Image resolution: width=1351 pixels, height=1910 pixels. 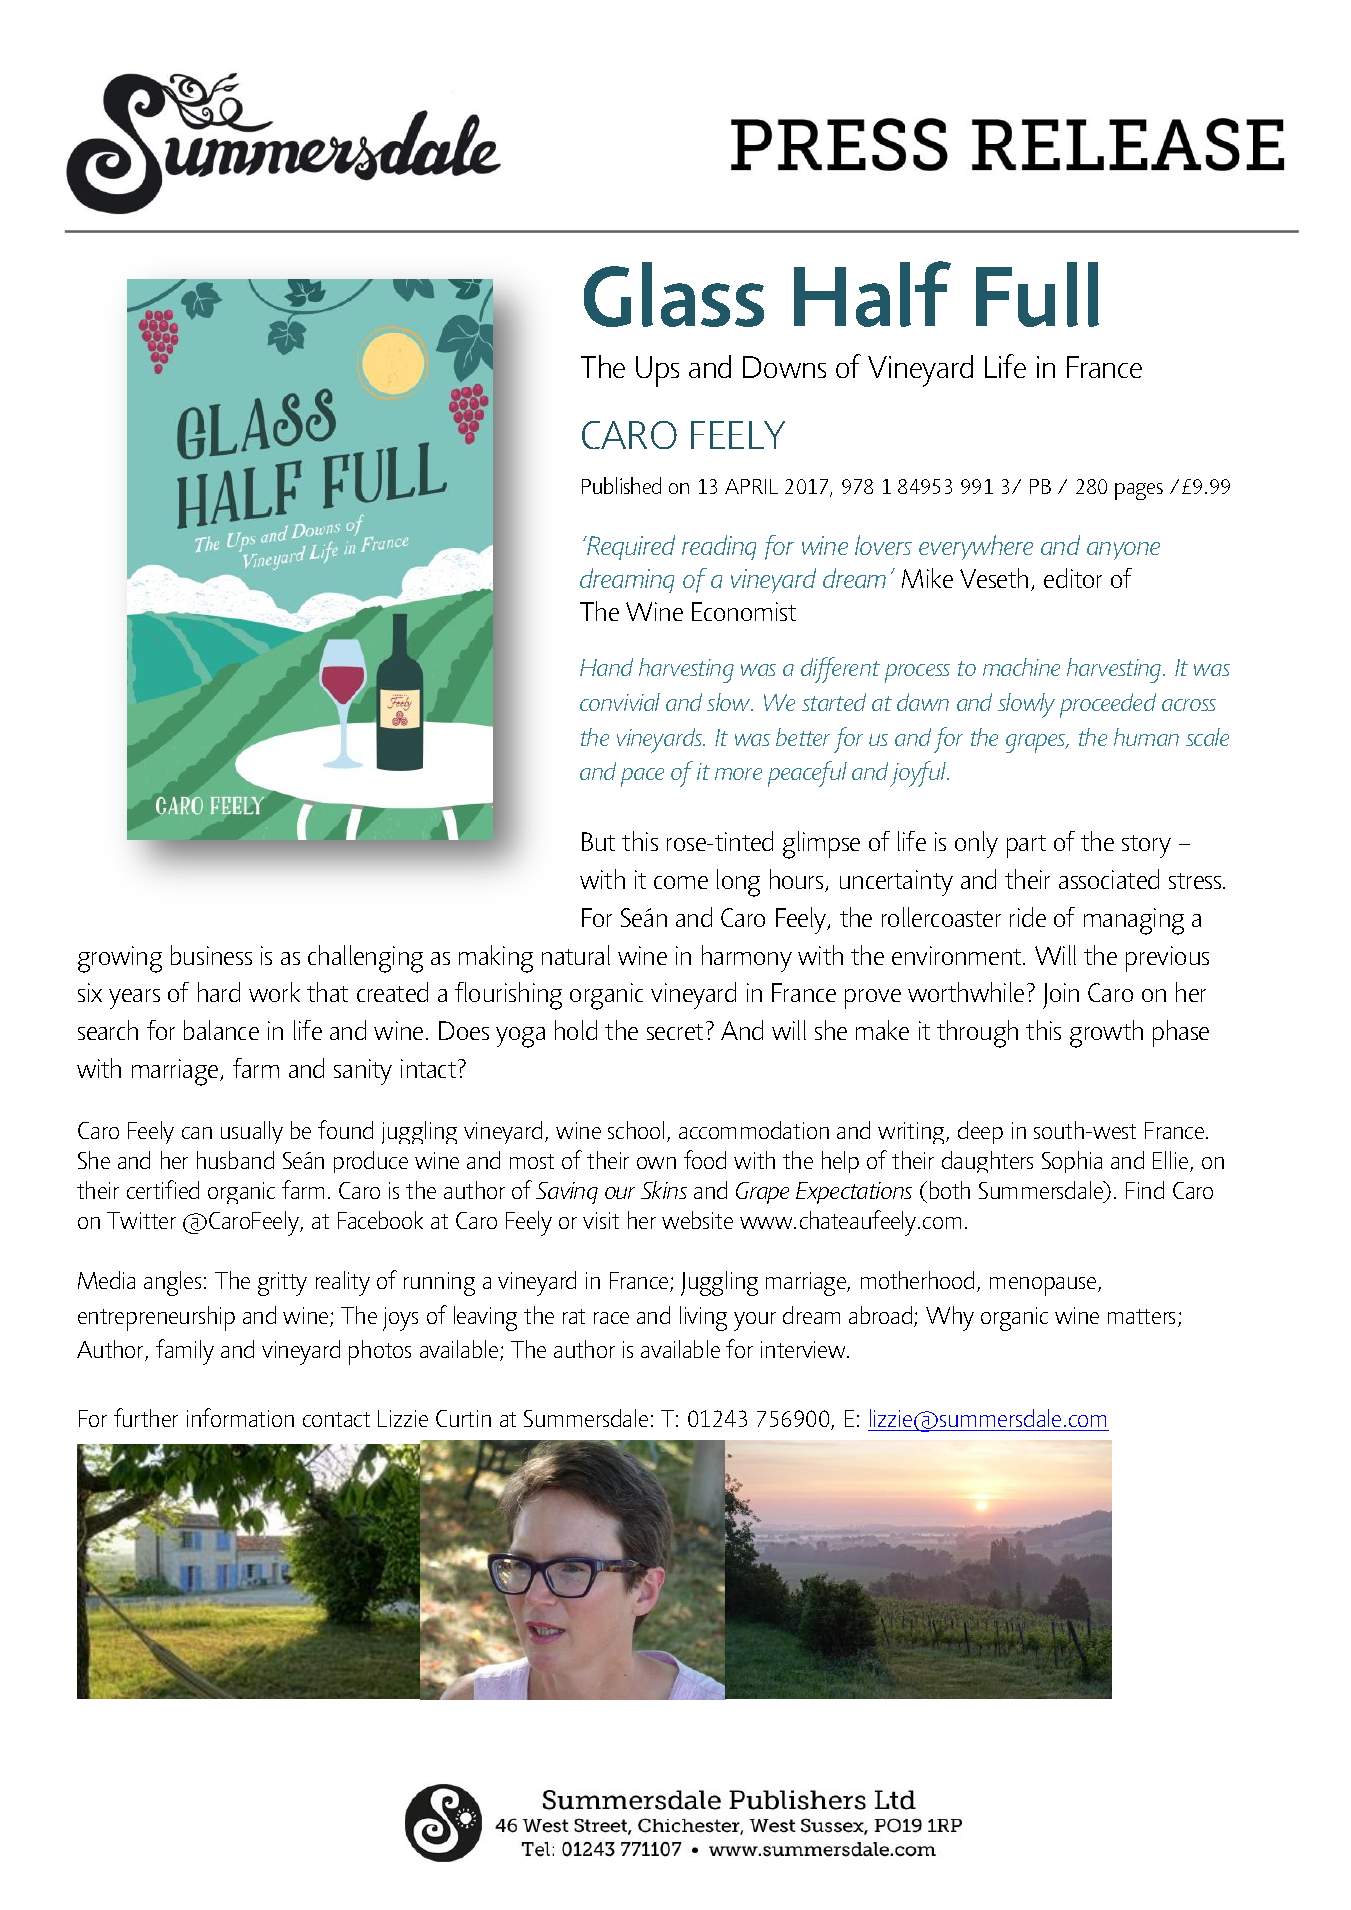 What do you see at coordinates (674, 294) in the page?
I see `Glass` at bounding box center [674, 294].
